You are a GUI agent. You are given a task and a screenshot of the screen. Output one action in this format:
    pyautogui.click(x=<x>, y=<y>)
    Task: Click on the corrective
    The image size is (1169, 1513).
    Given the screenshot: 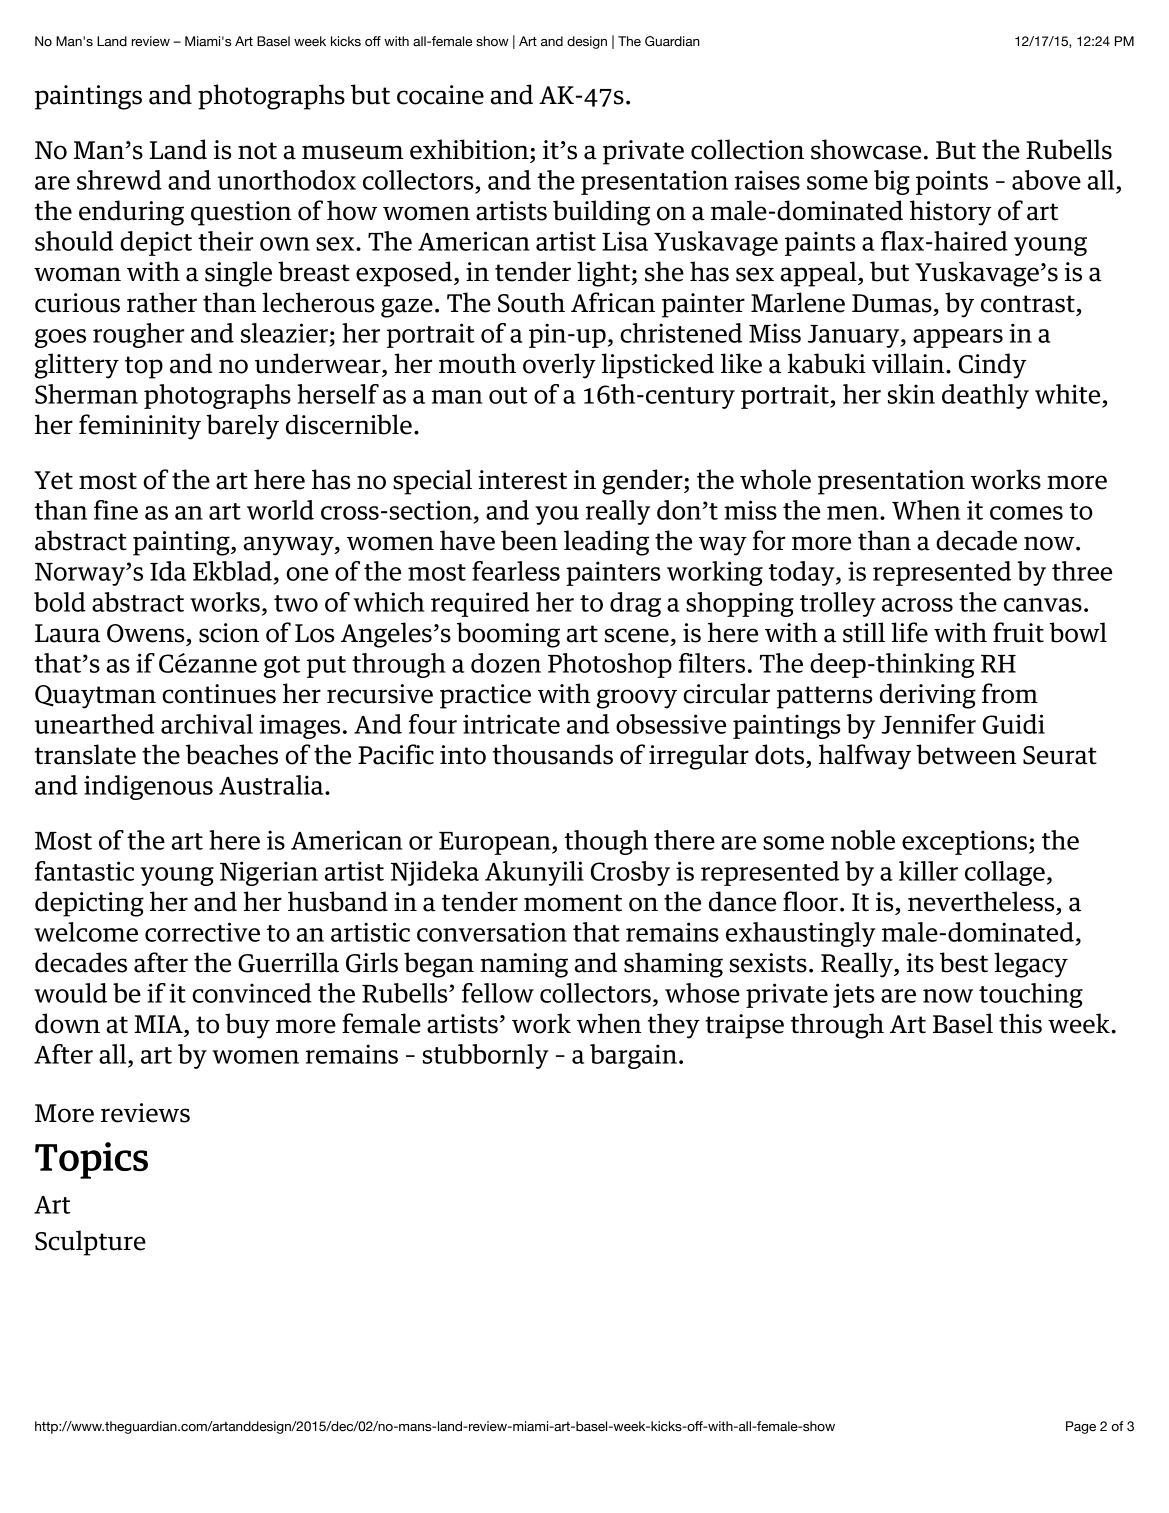 What is the action you would take?
    pyautogui.click(x=202, y=932)
